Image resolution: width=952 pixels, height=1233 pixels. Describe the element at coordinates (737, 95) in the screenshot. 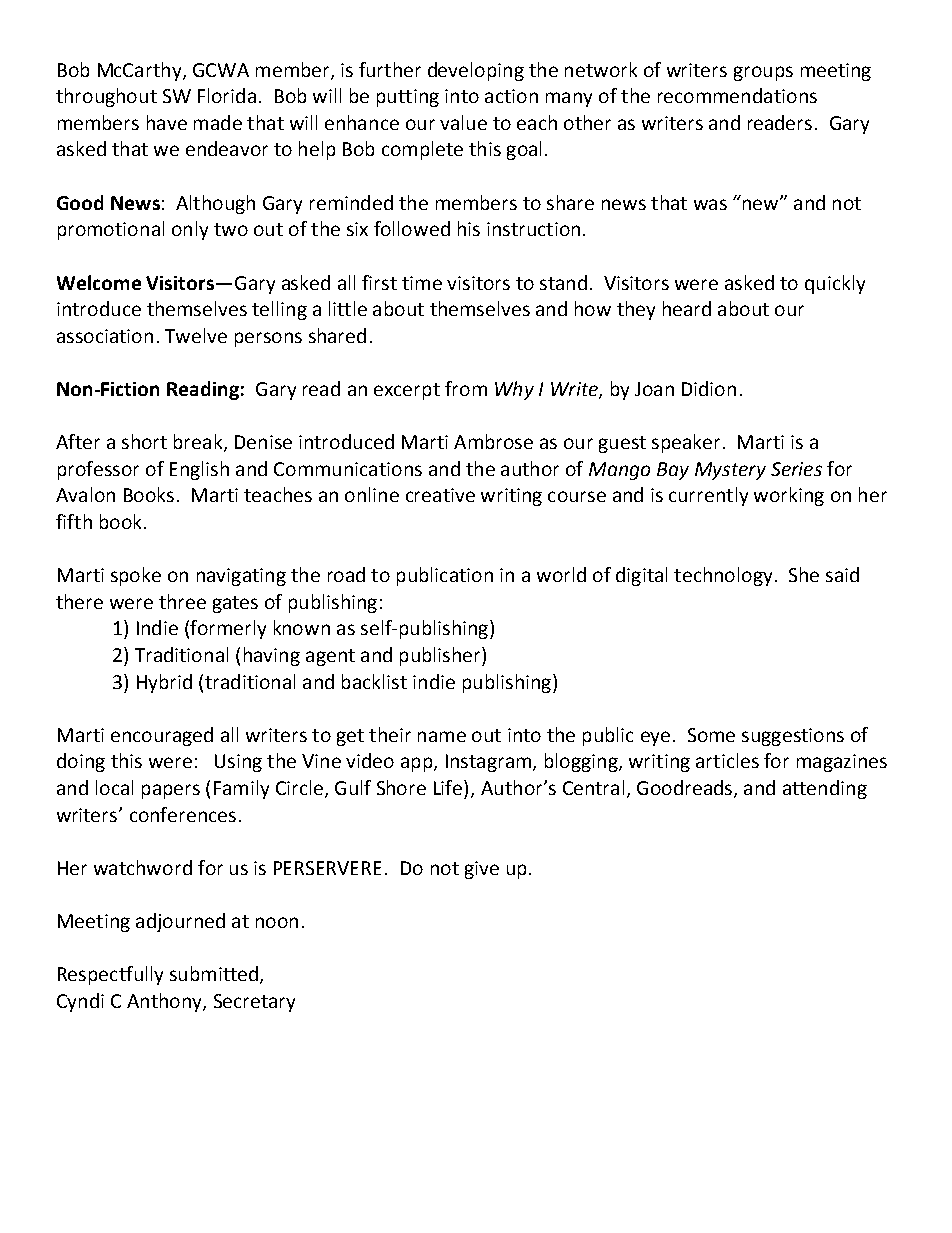

I see `recommendations` at that location.
